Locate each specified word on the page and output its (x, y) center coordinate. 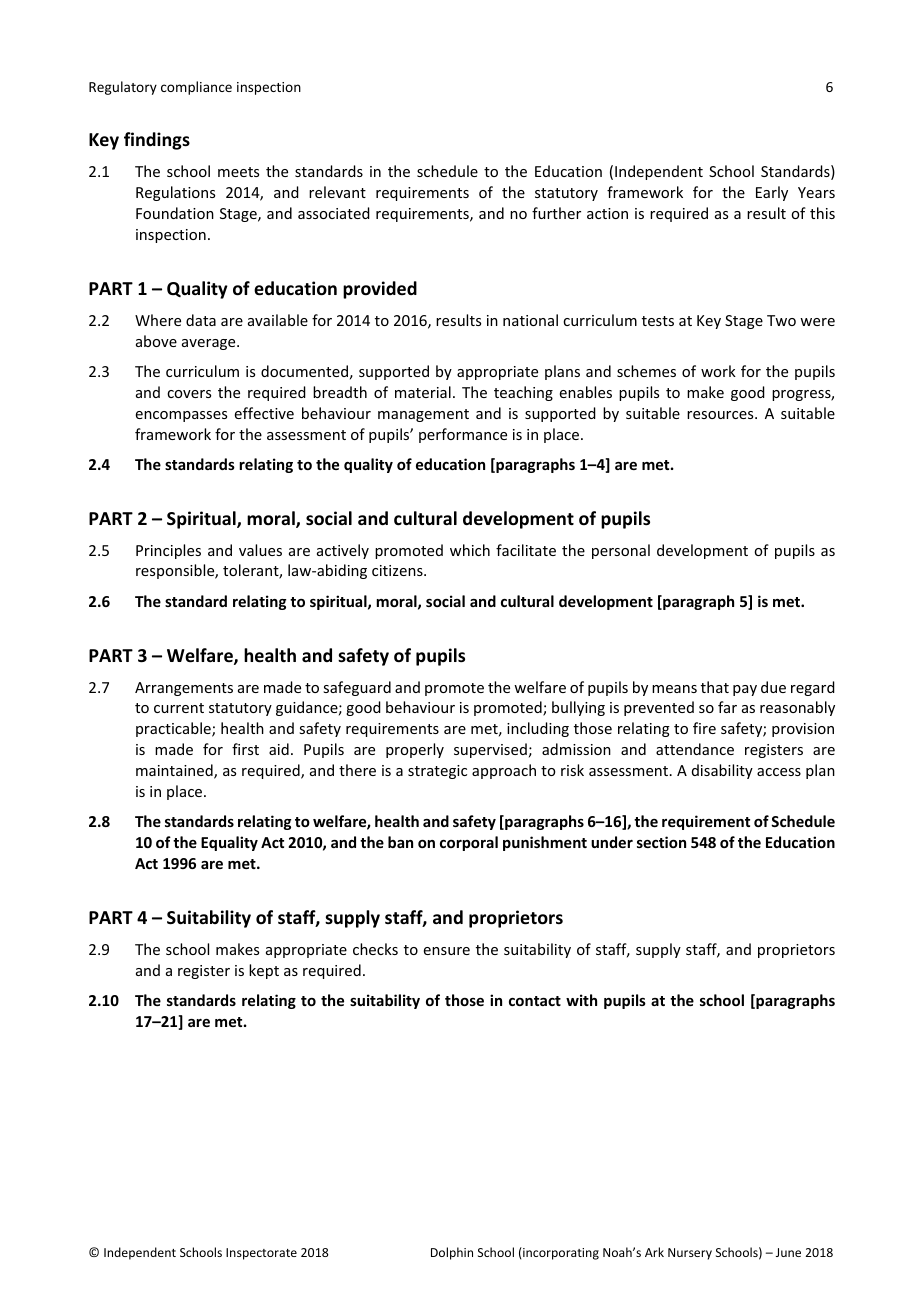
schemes (646, 371)
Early (772, 193)
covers (189, 394)
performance (463, 435)
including (538, 729)
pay (745, 690)
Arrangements (184, 689)
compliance (196, 88)
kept (264, 971)
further (556, 213)
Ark (654, 1252)
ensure (447, 951)
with (581, 1000)
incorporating (560, 1253)
